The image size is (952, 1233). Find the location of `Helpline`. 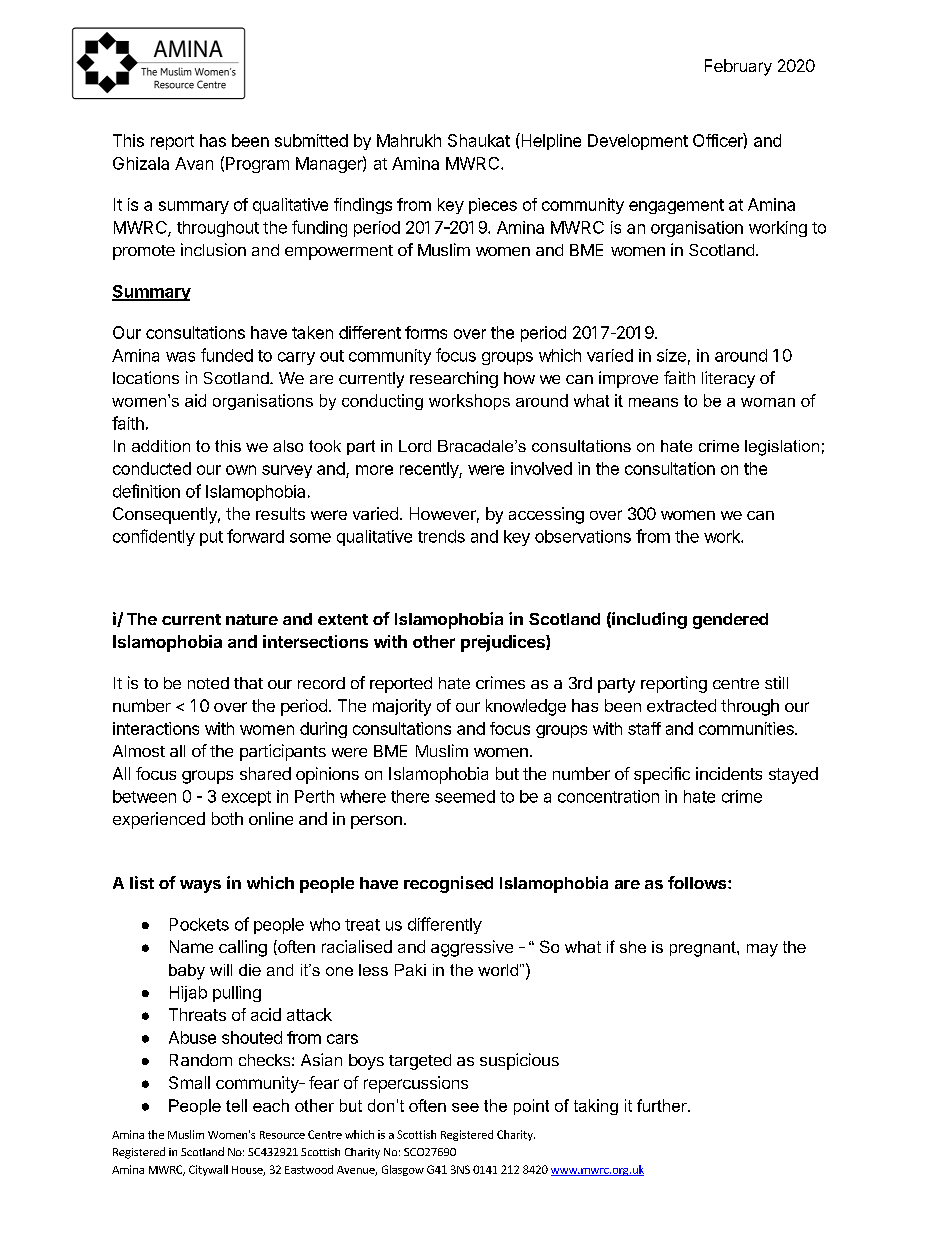

Helpline is located at coordinates (550, 141).
